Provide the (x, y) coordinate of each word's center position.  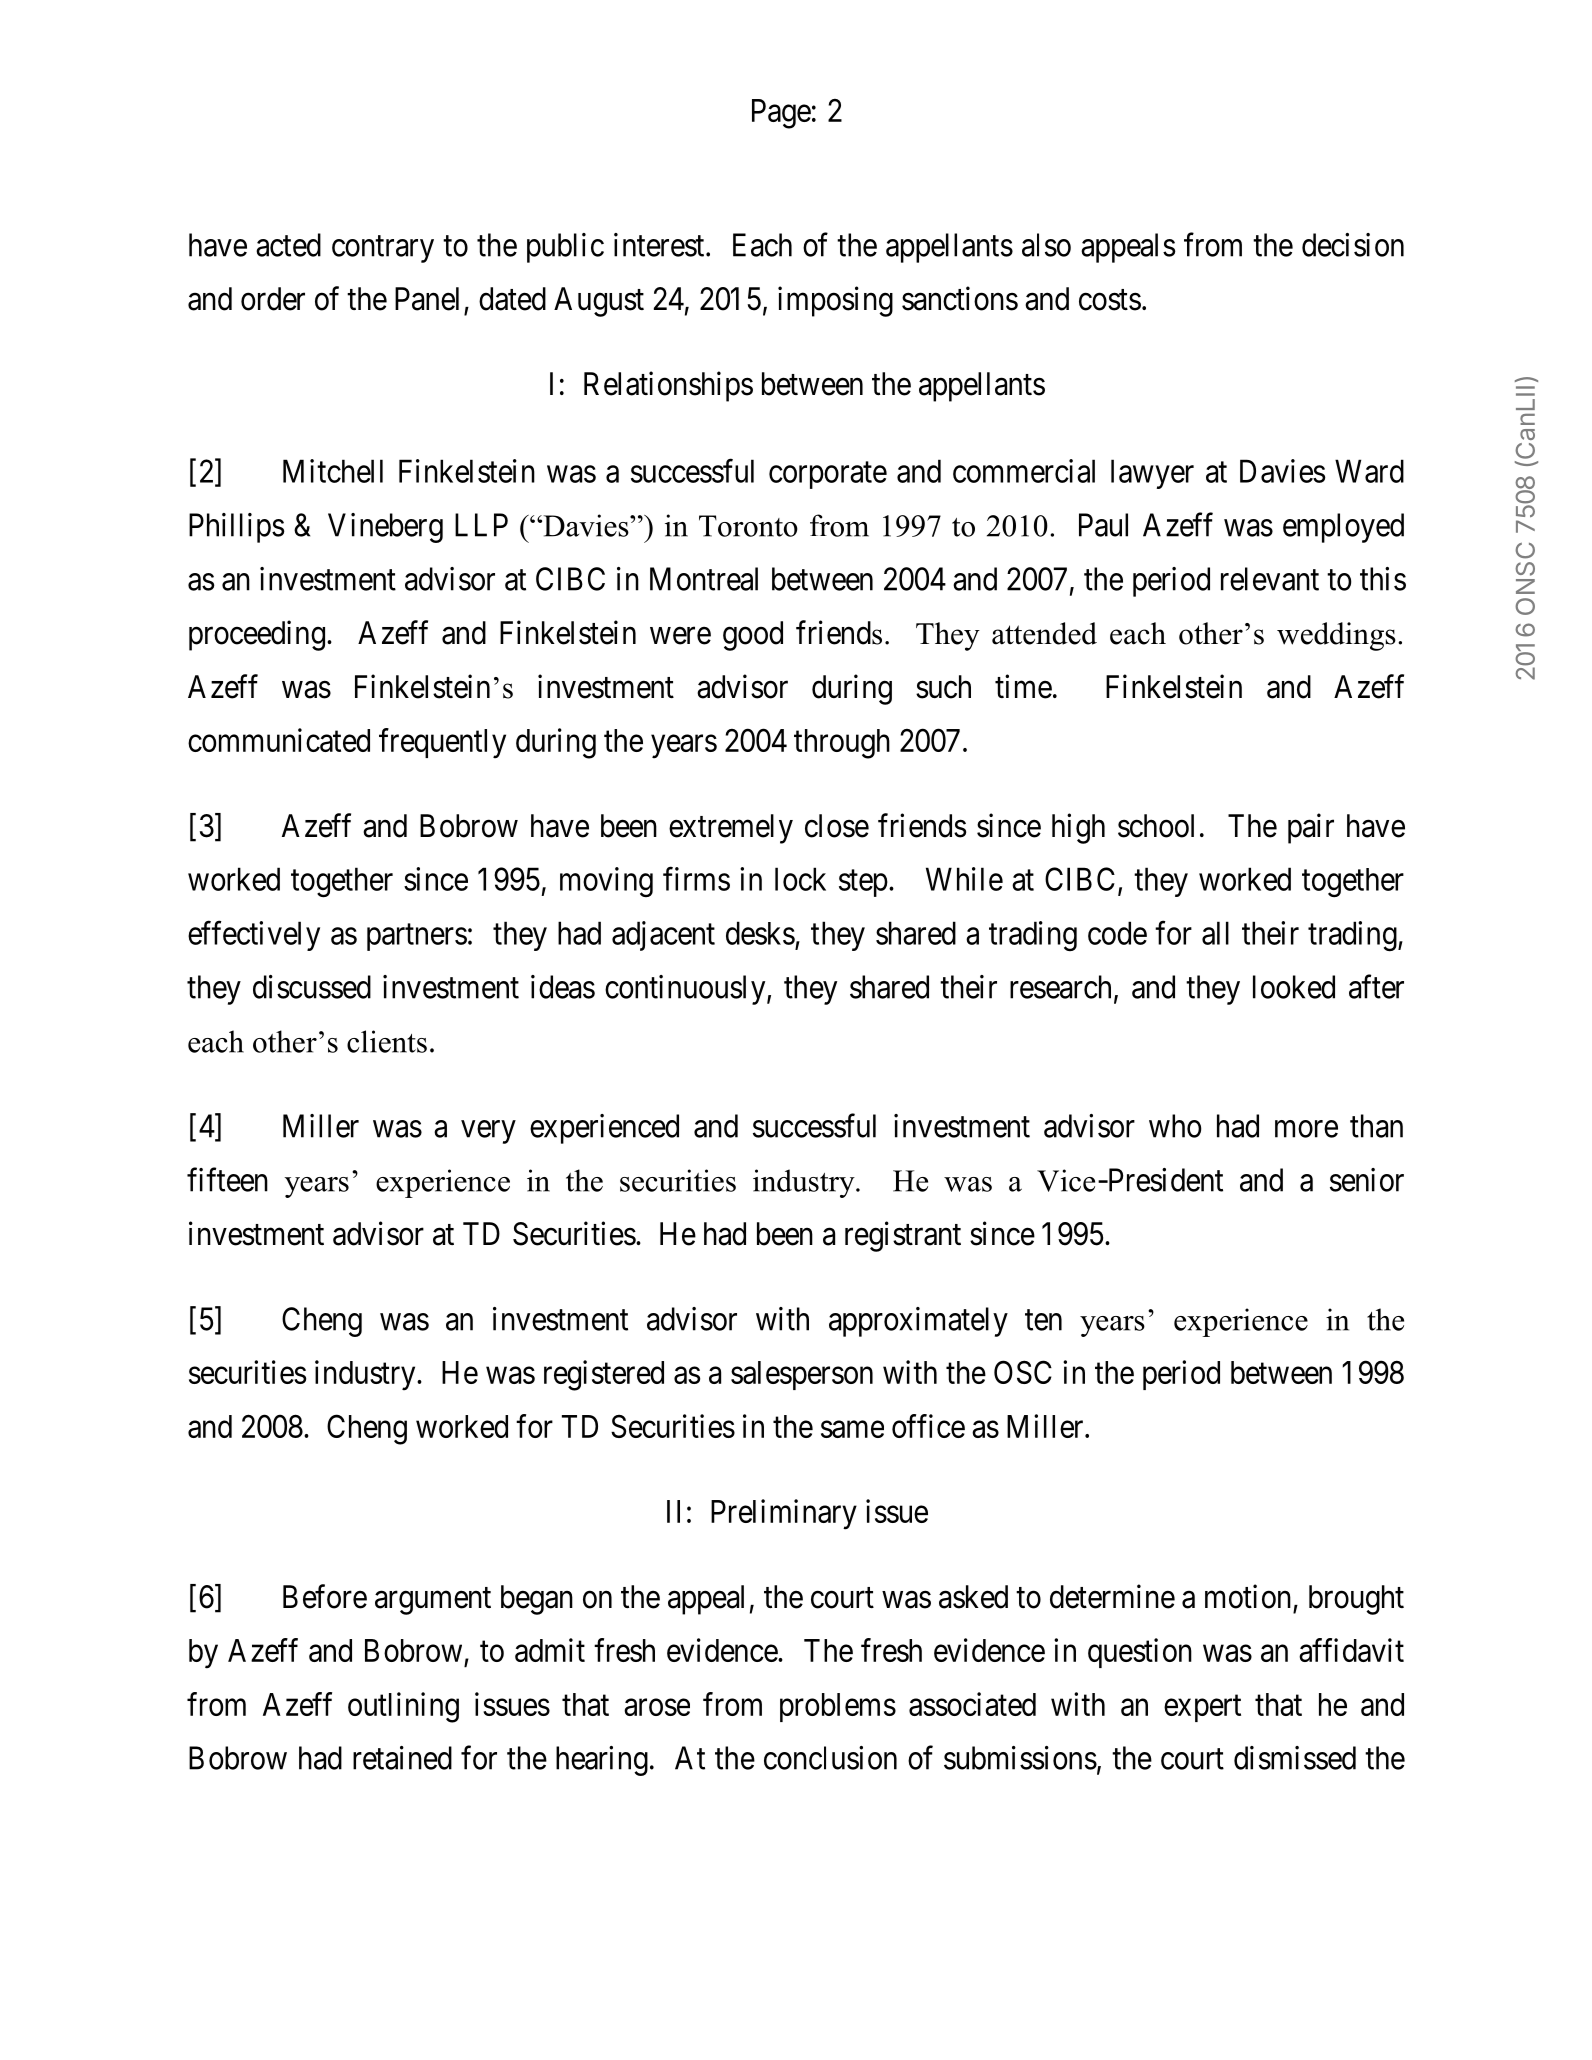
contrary (383, 249)
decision (1353, 245)
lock (800, 879)
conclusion (830, 1758)
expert (1202, 1708)
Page (781, 114)
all (1215, 933)
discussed (312, 987)
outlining (403, 1707)
